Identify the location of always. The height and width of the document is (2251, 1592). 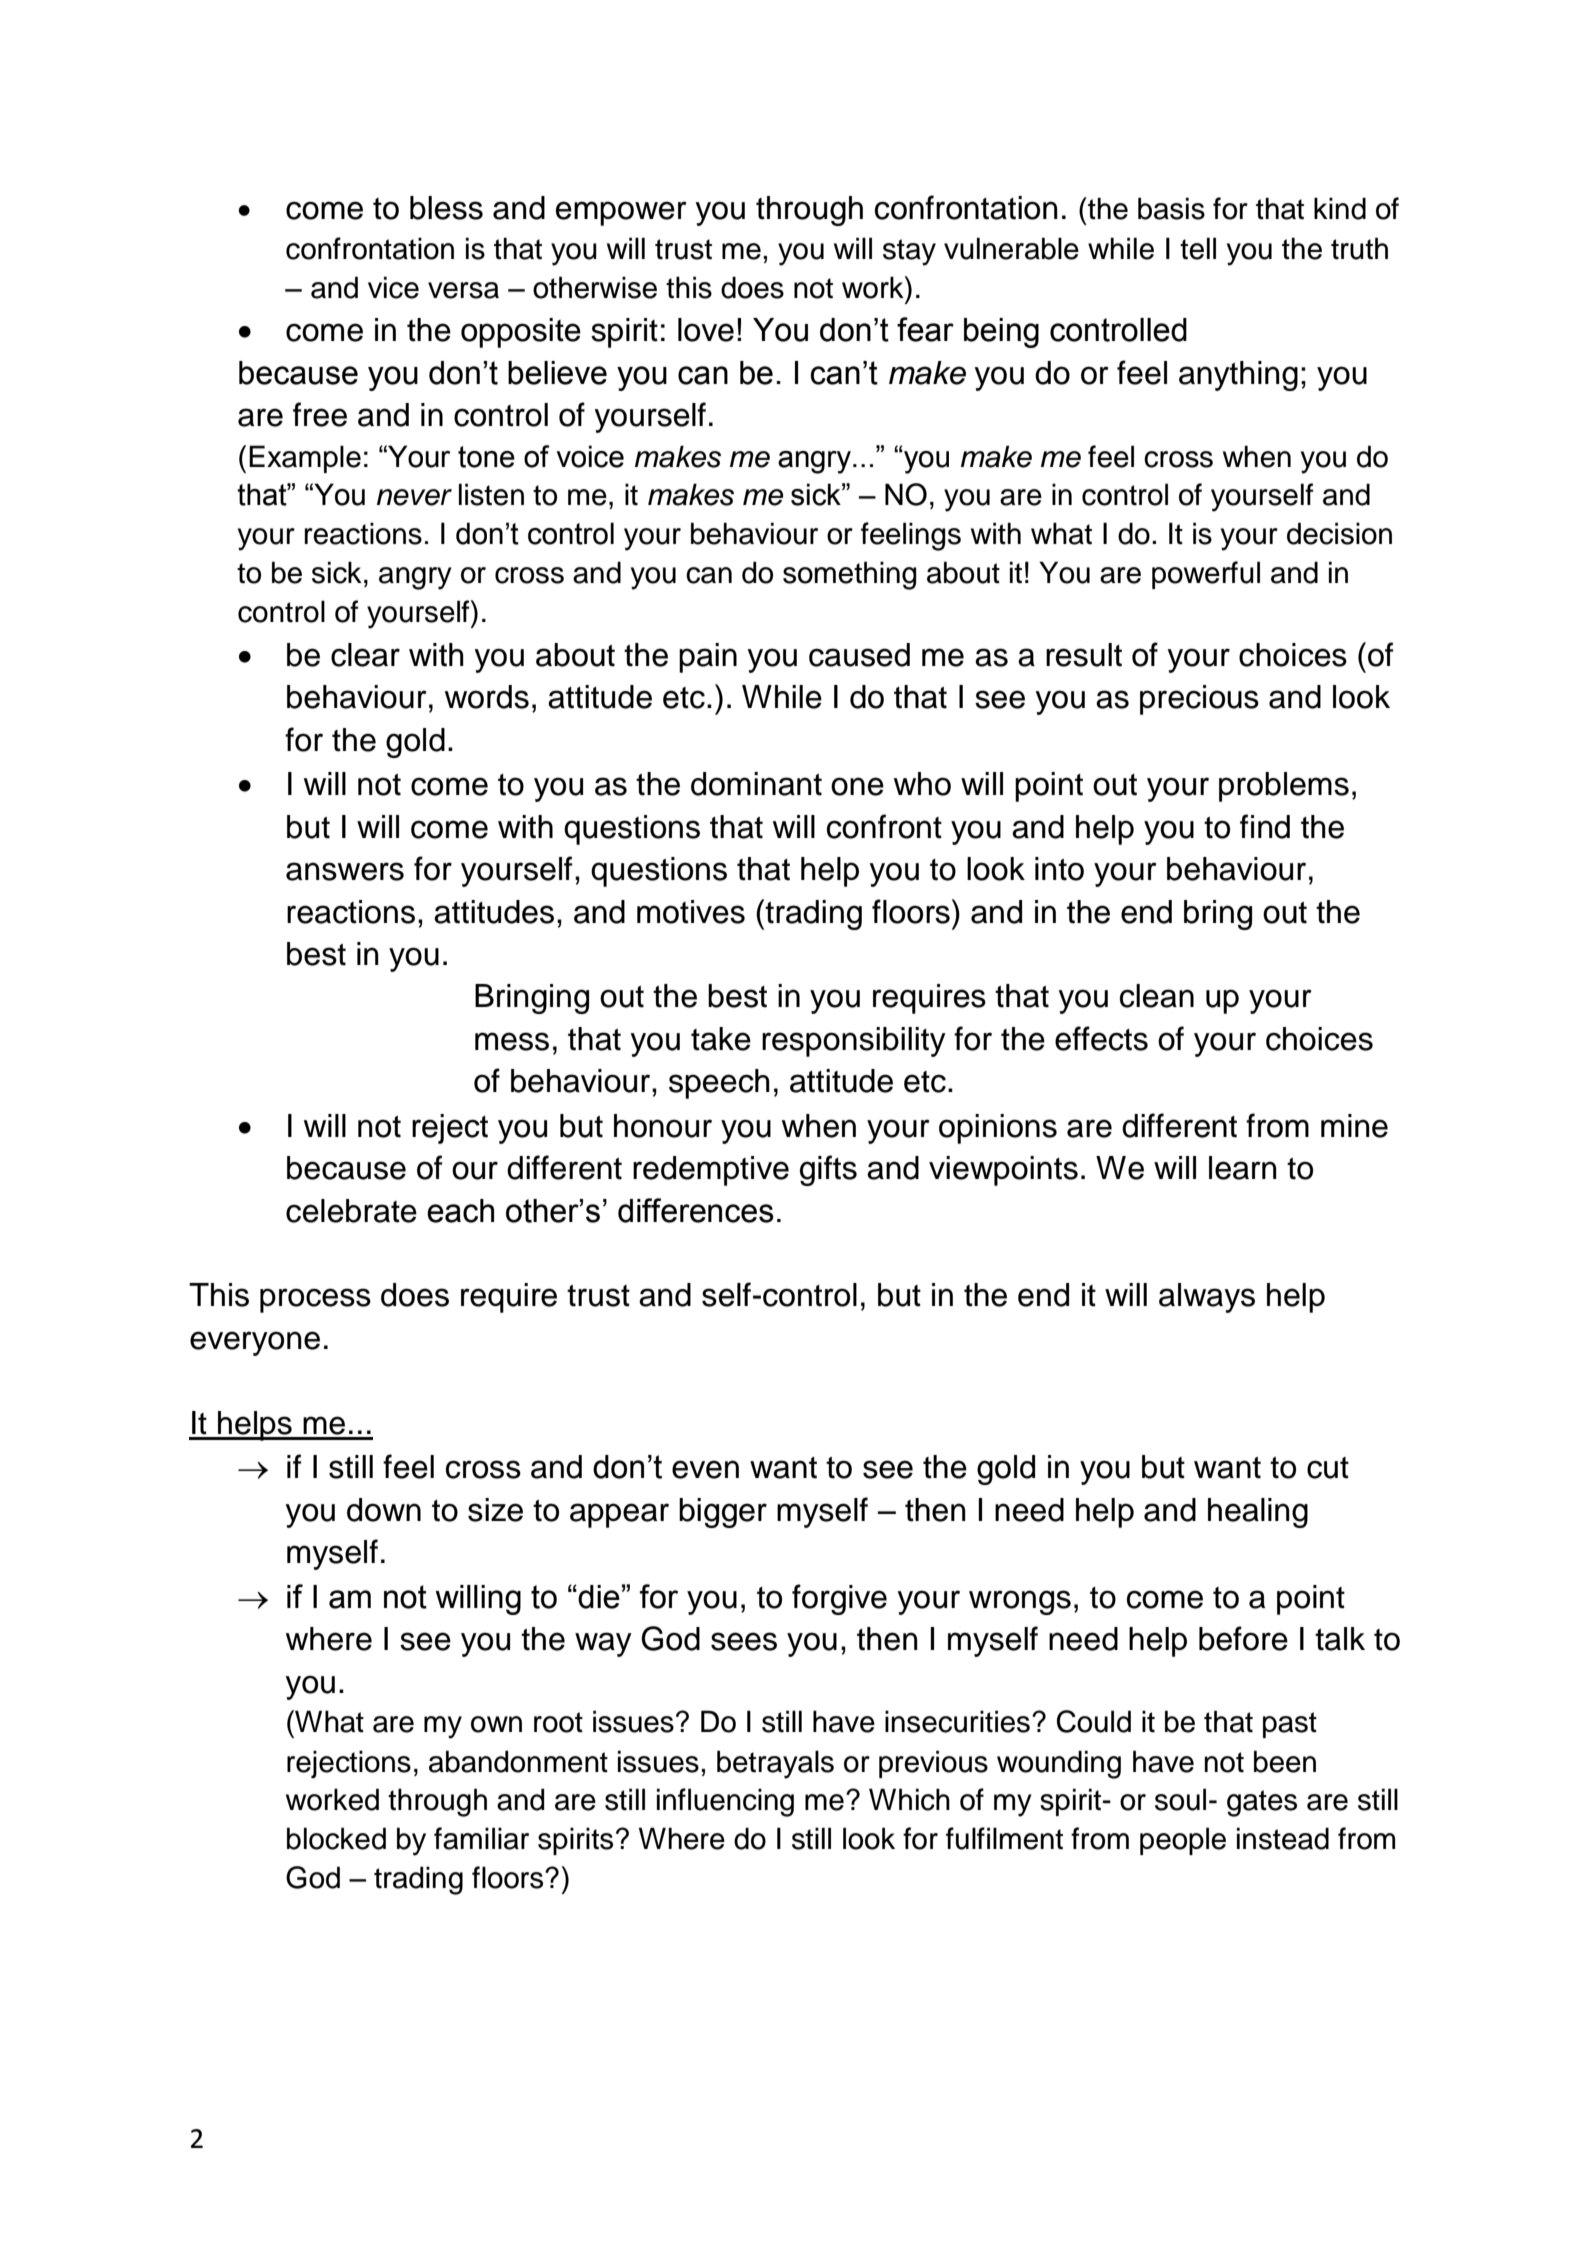
(1207, 1298).
